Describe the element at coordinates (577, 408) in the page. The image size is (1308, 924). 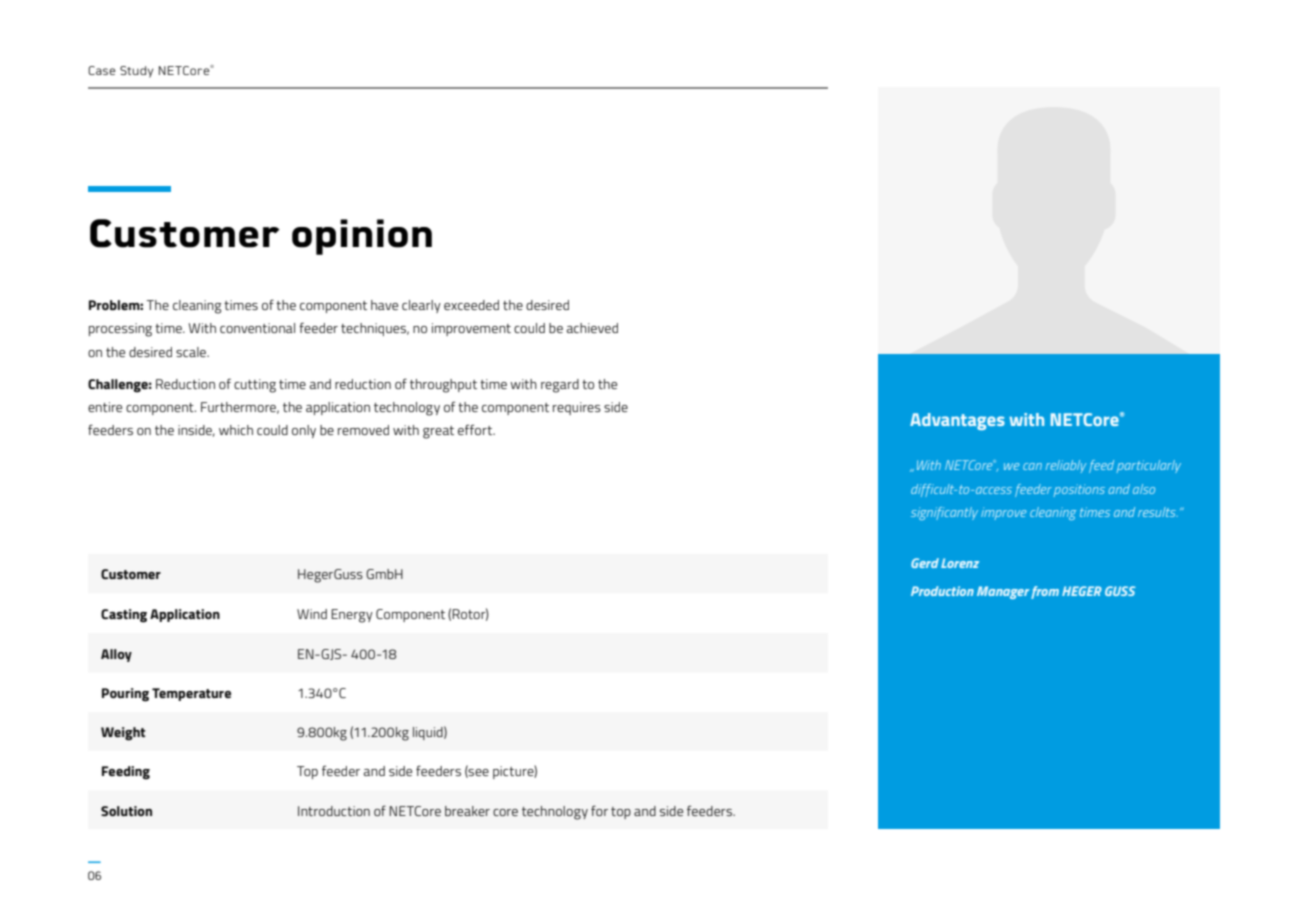
I see `requires` at that location.
